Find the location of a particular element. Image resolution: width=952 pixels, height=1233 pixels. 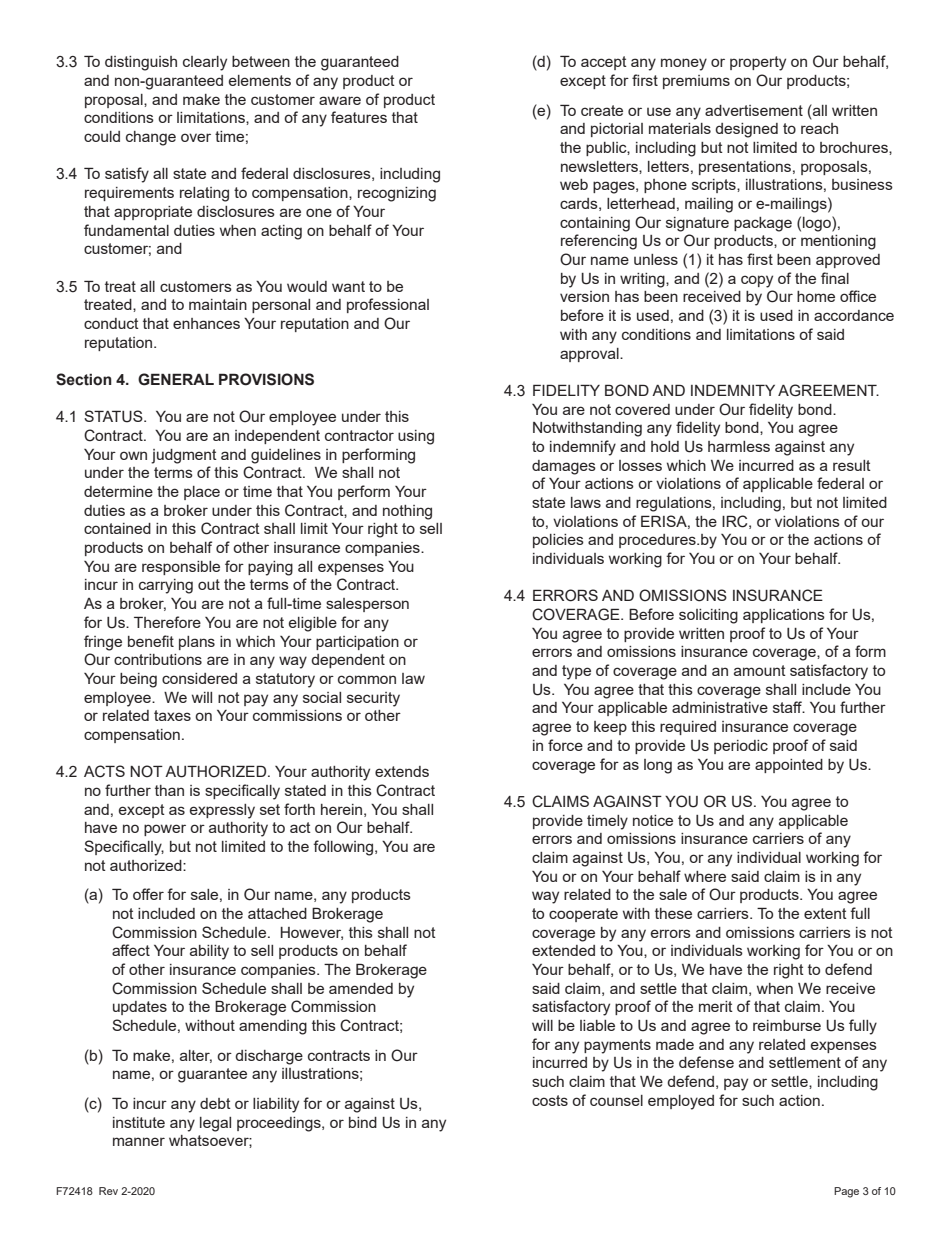

participation is located at coordinates (357, 643).
